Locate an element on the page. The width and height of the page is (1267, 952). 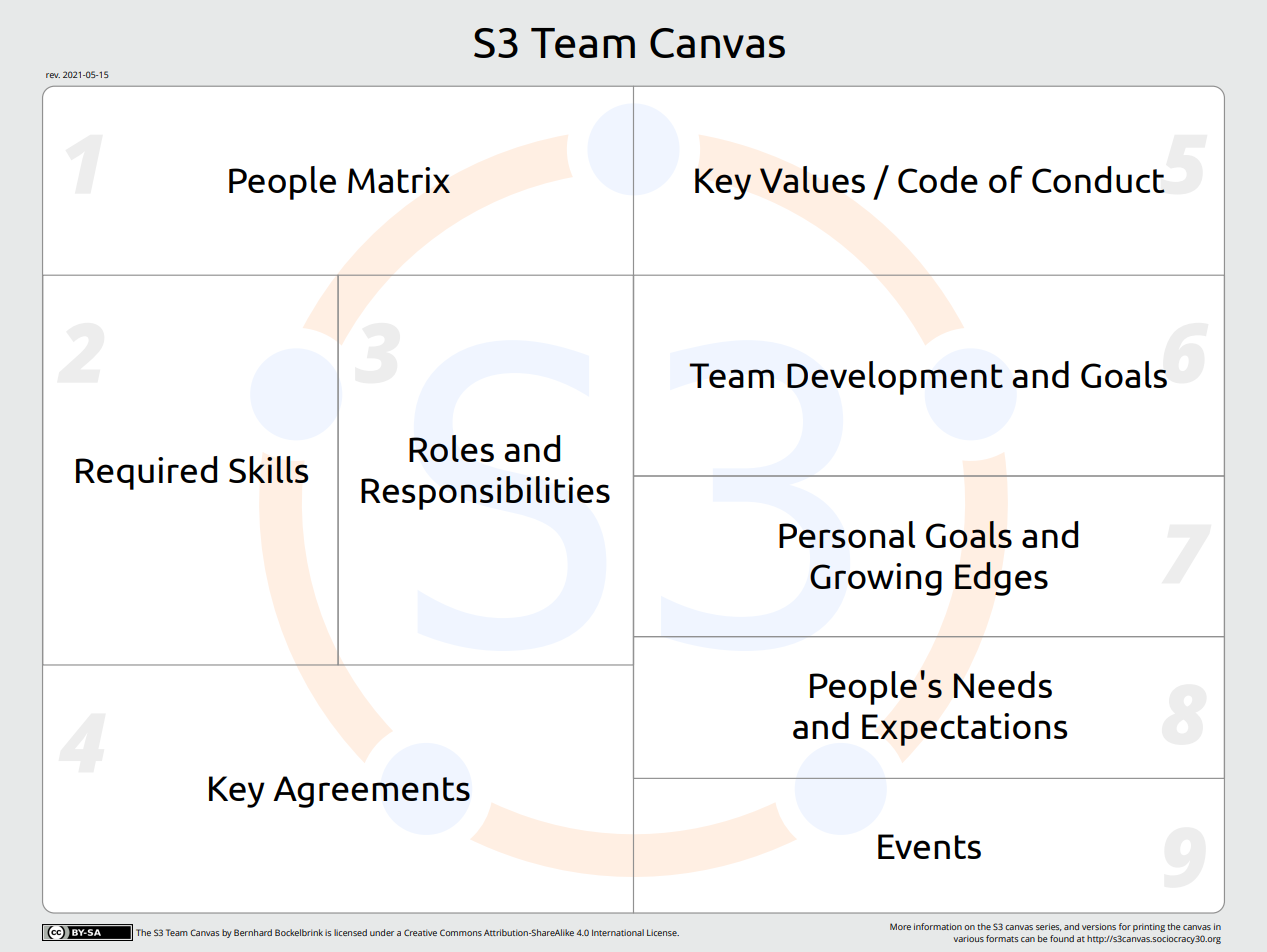
Bernhard is located at coordinates (253, 932).
